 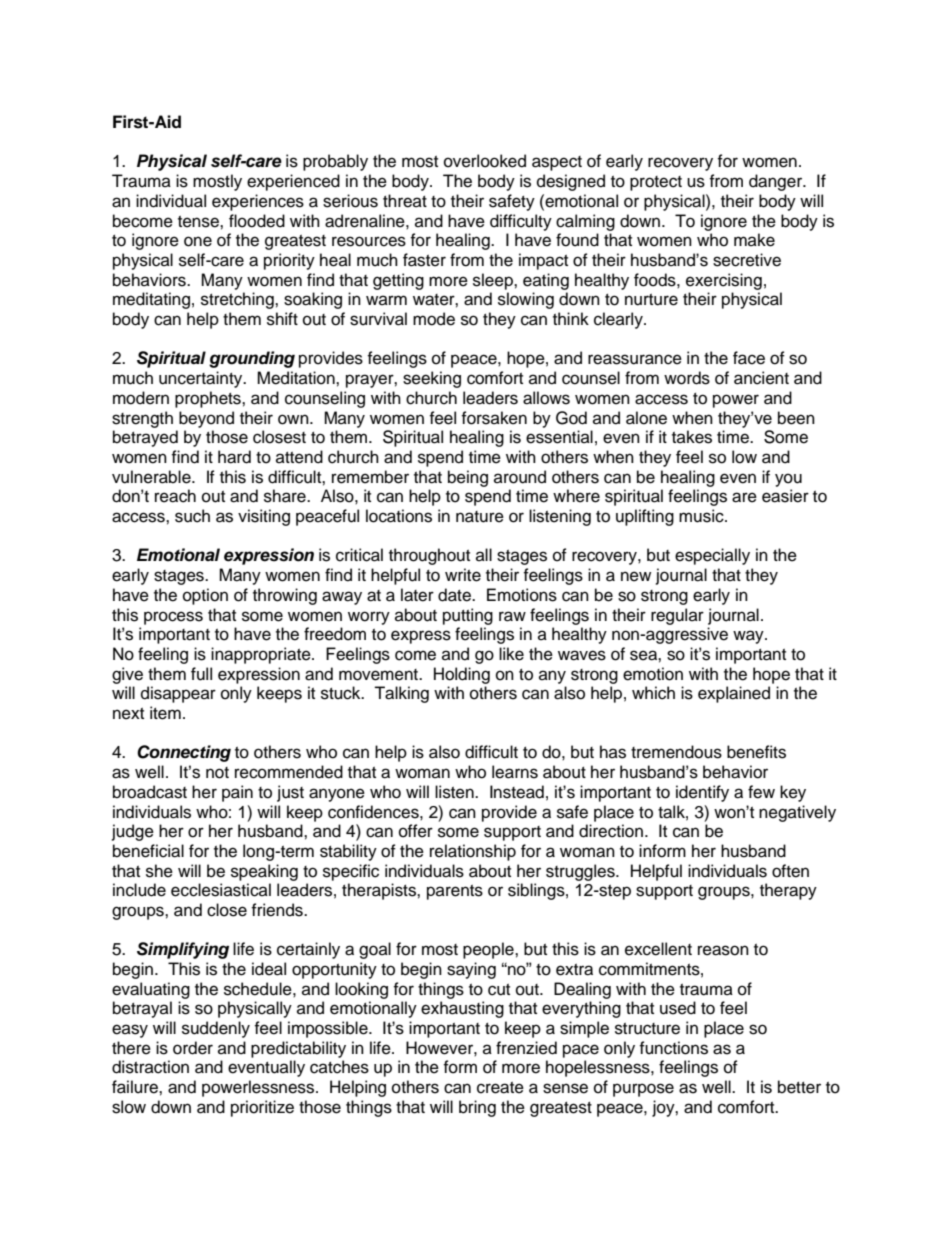 What do you see at coordinates (221, 890) in the document?
I see `ecclesiastical` at bounding box center [221, 890].
